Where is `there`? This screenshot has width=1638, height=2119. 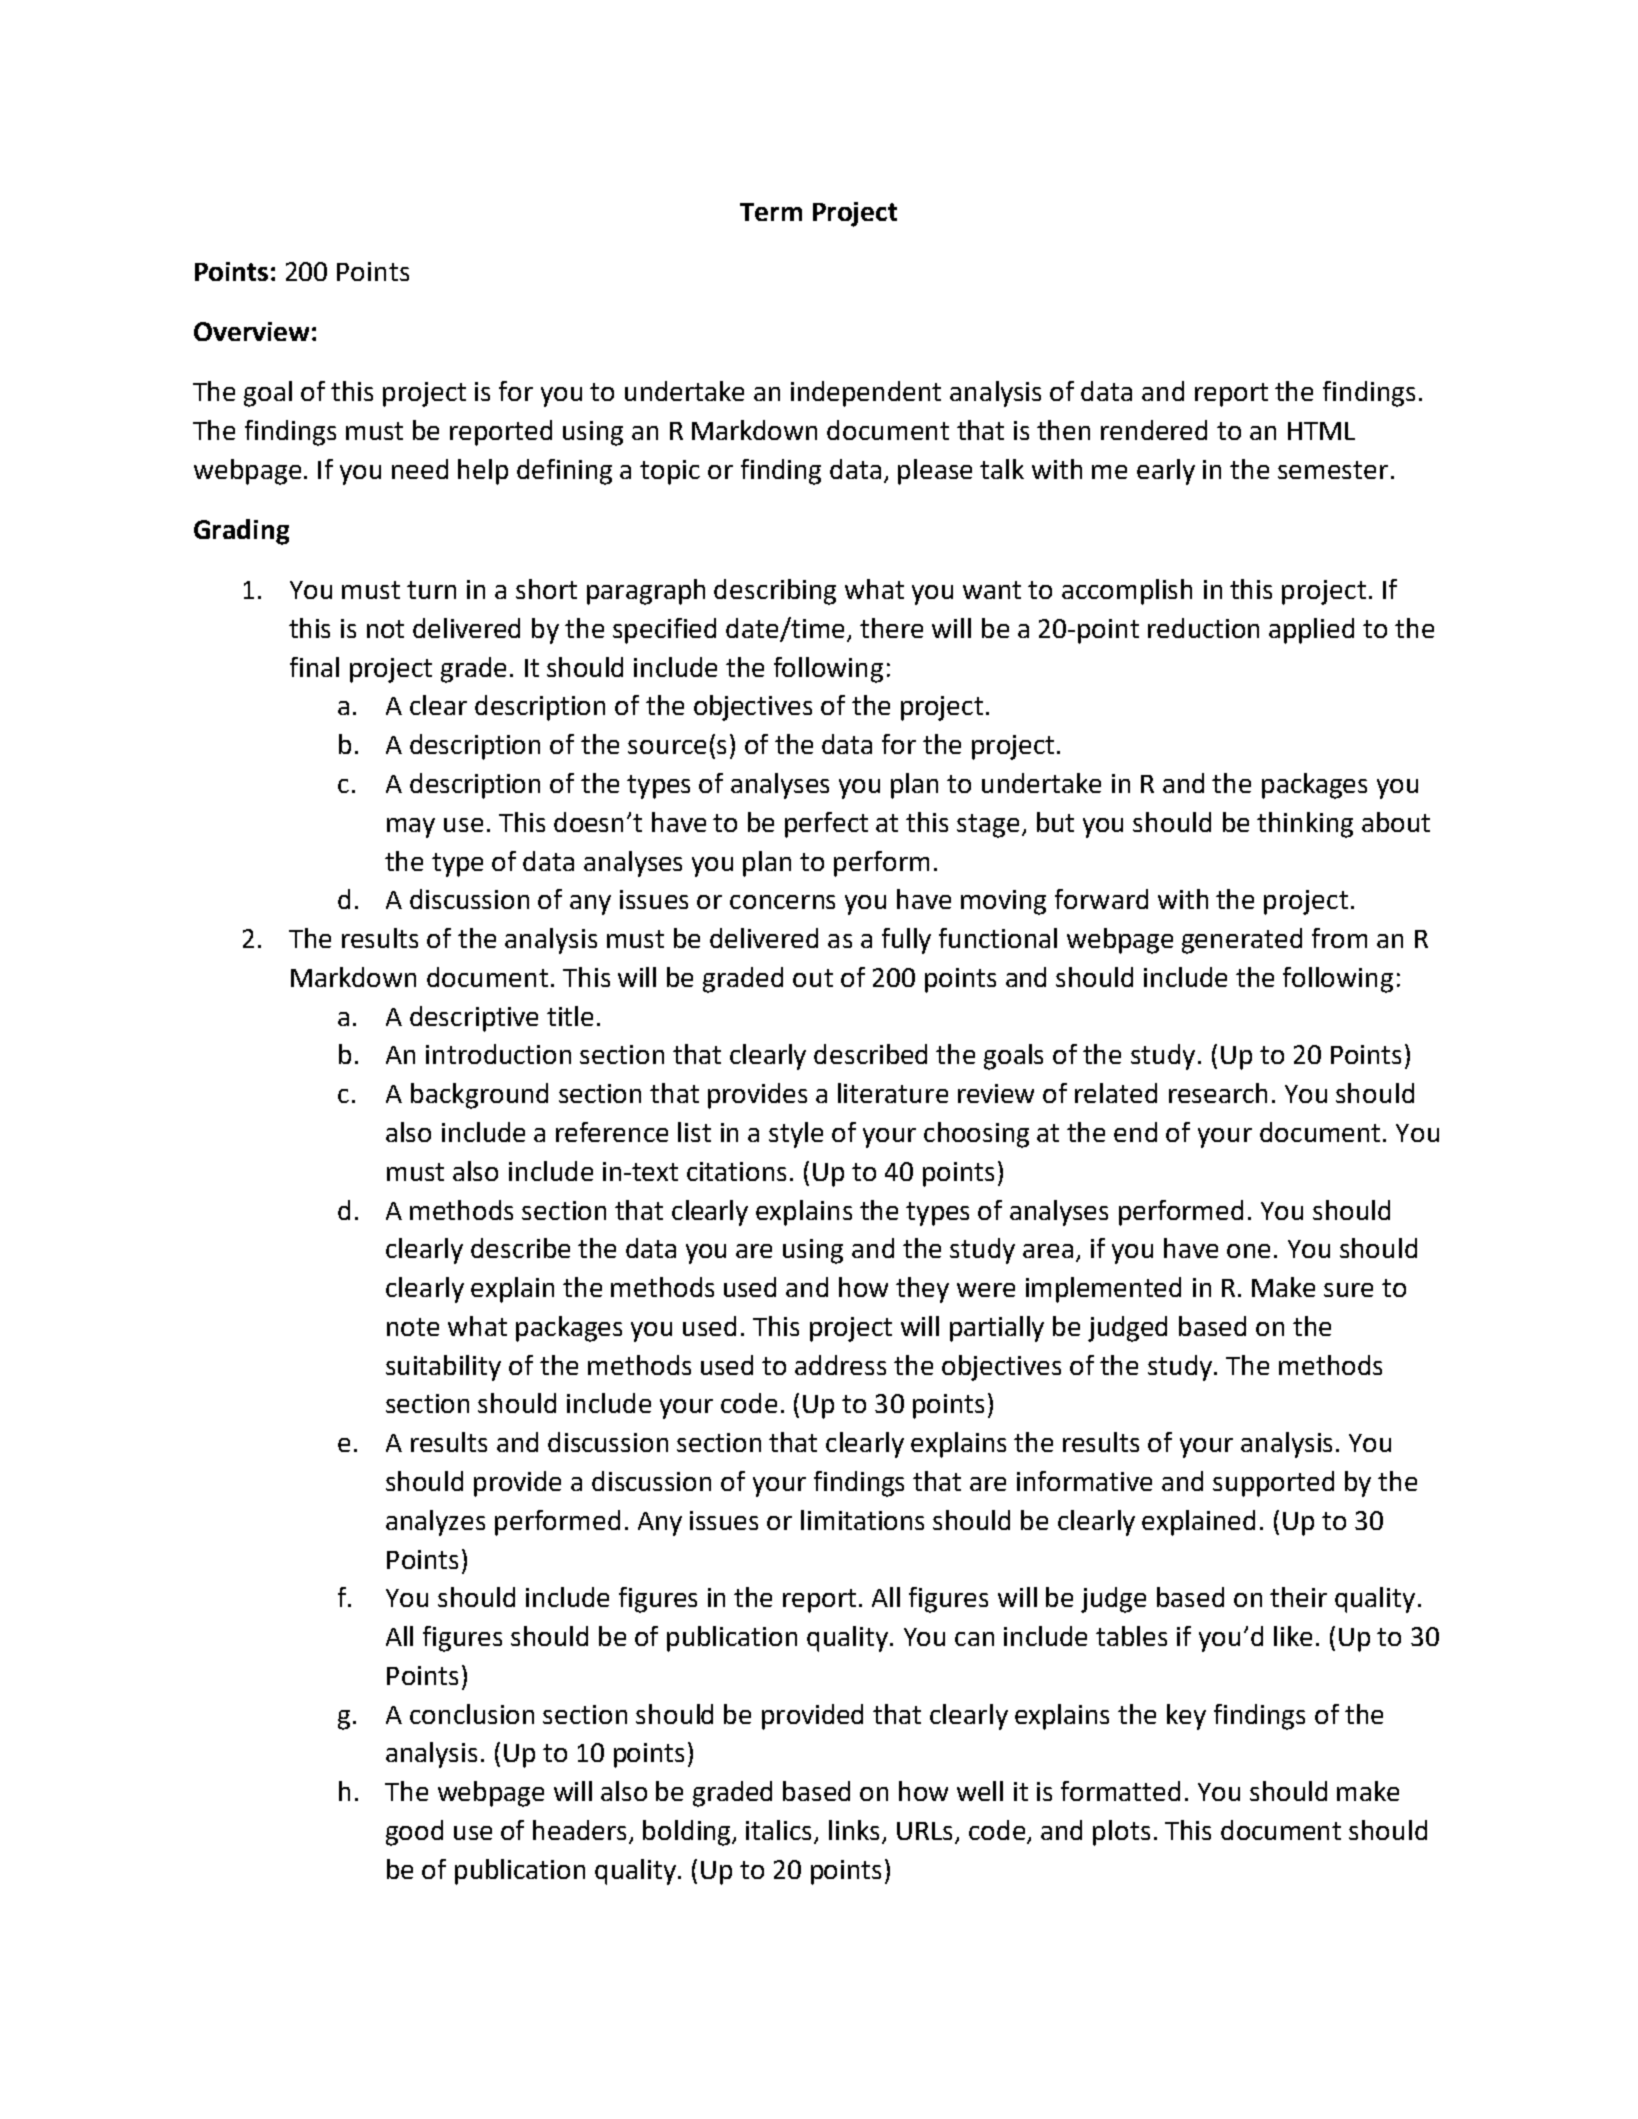
there is located at coordinates (891, 628).
